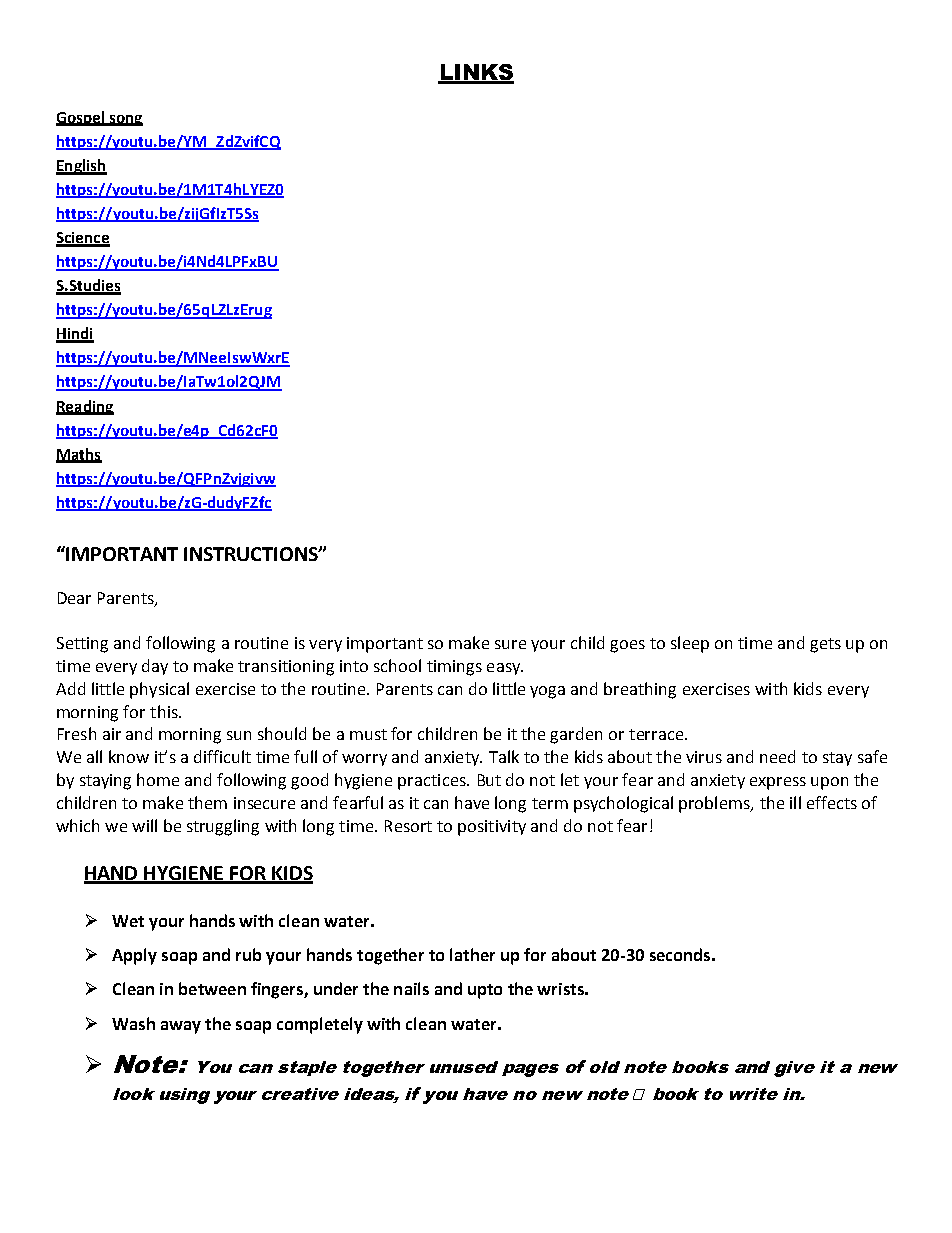  What do you see at coordinates (476, 73) in the screenshot?
I see `LINKS` at bounding box center [476, 73].
